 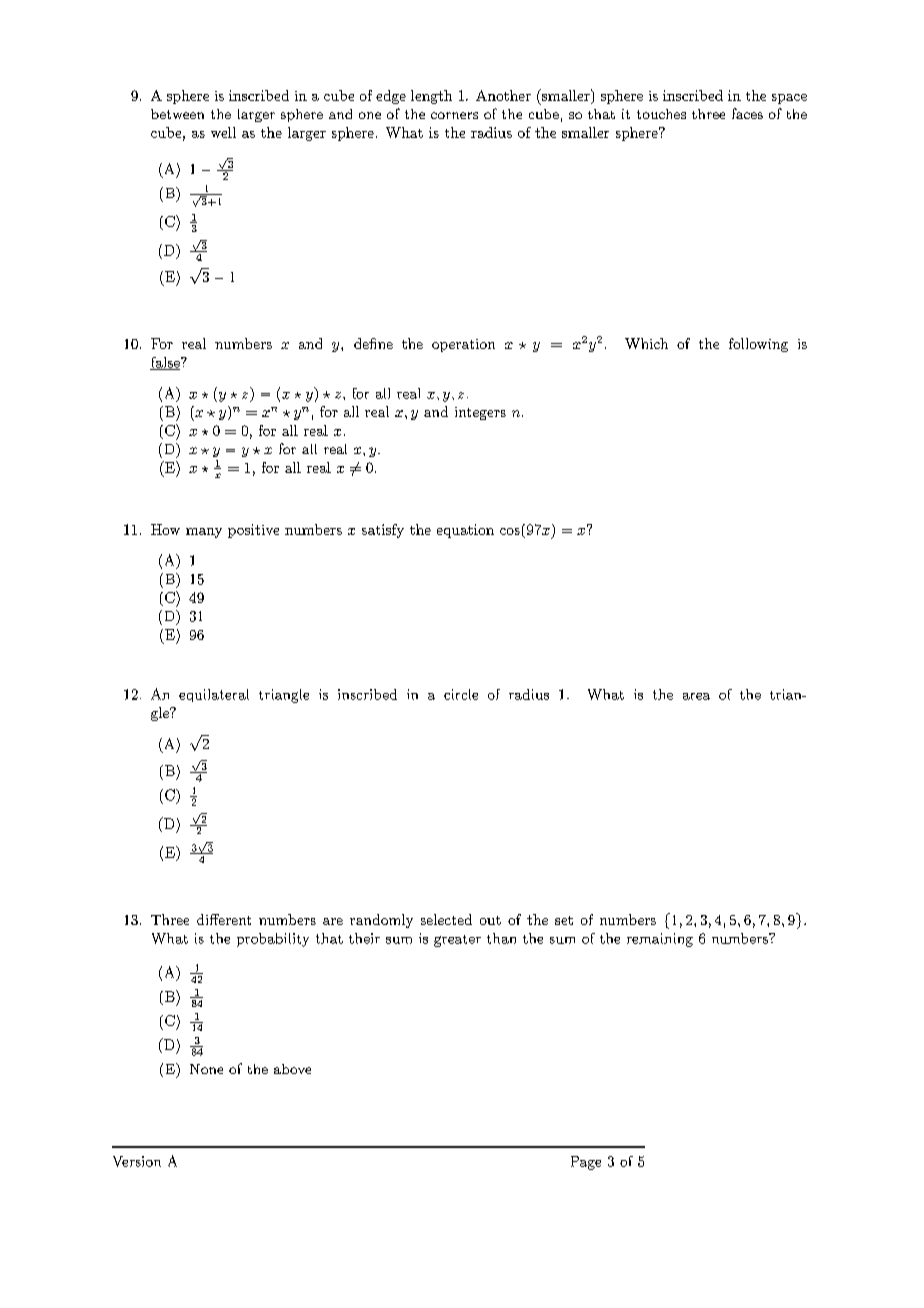 What do you see at coordinates (747, 113) in the document?
I see `faces` at bounding box center [747, 113].
